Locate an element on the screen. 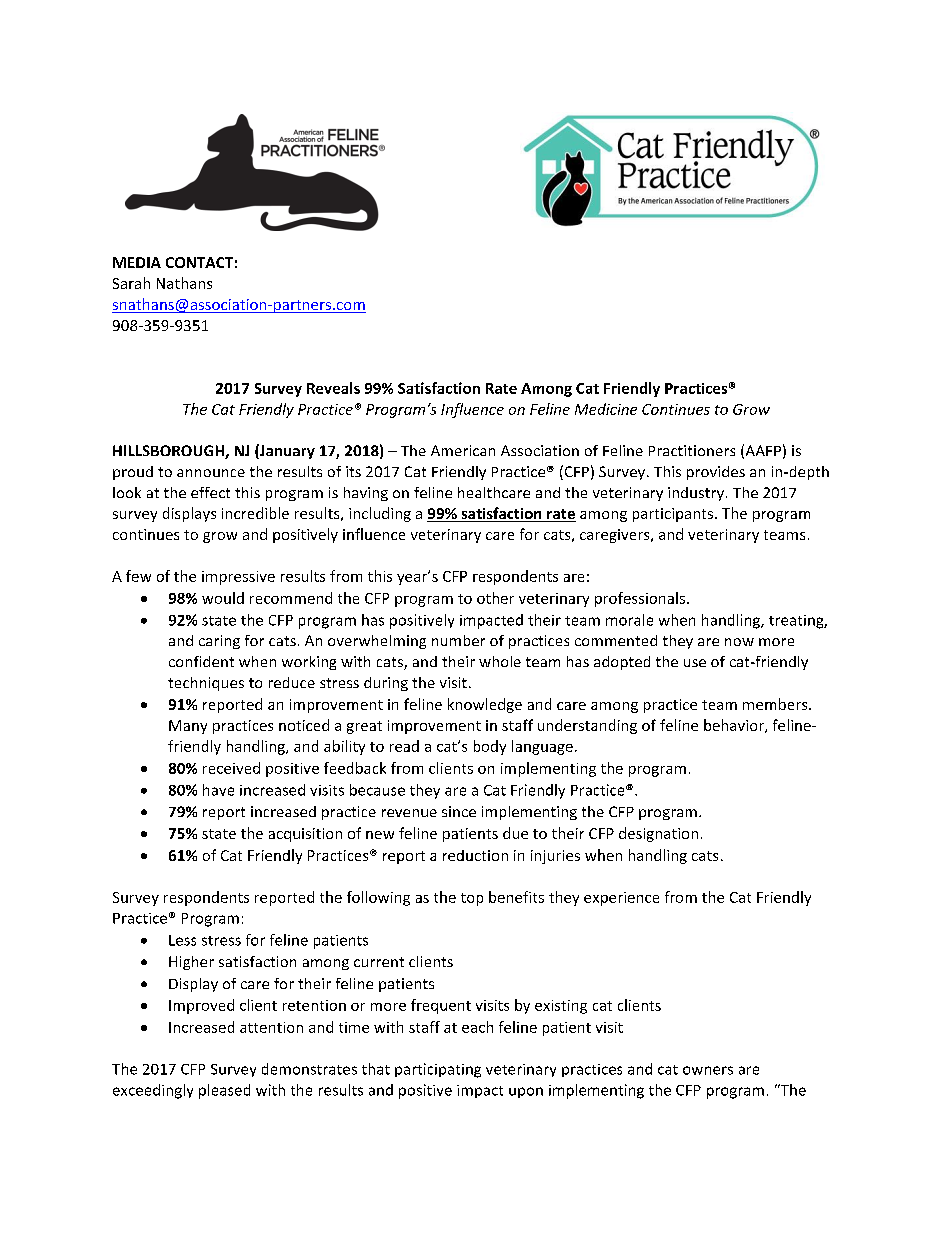  Less is located at coordinates (182, 940).
